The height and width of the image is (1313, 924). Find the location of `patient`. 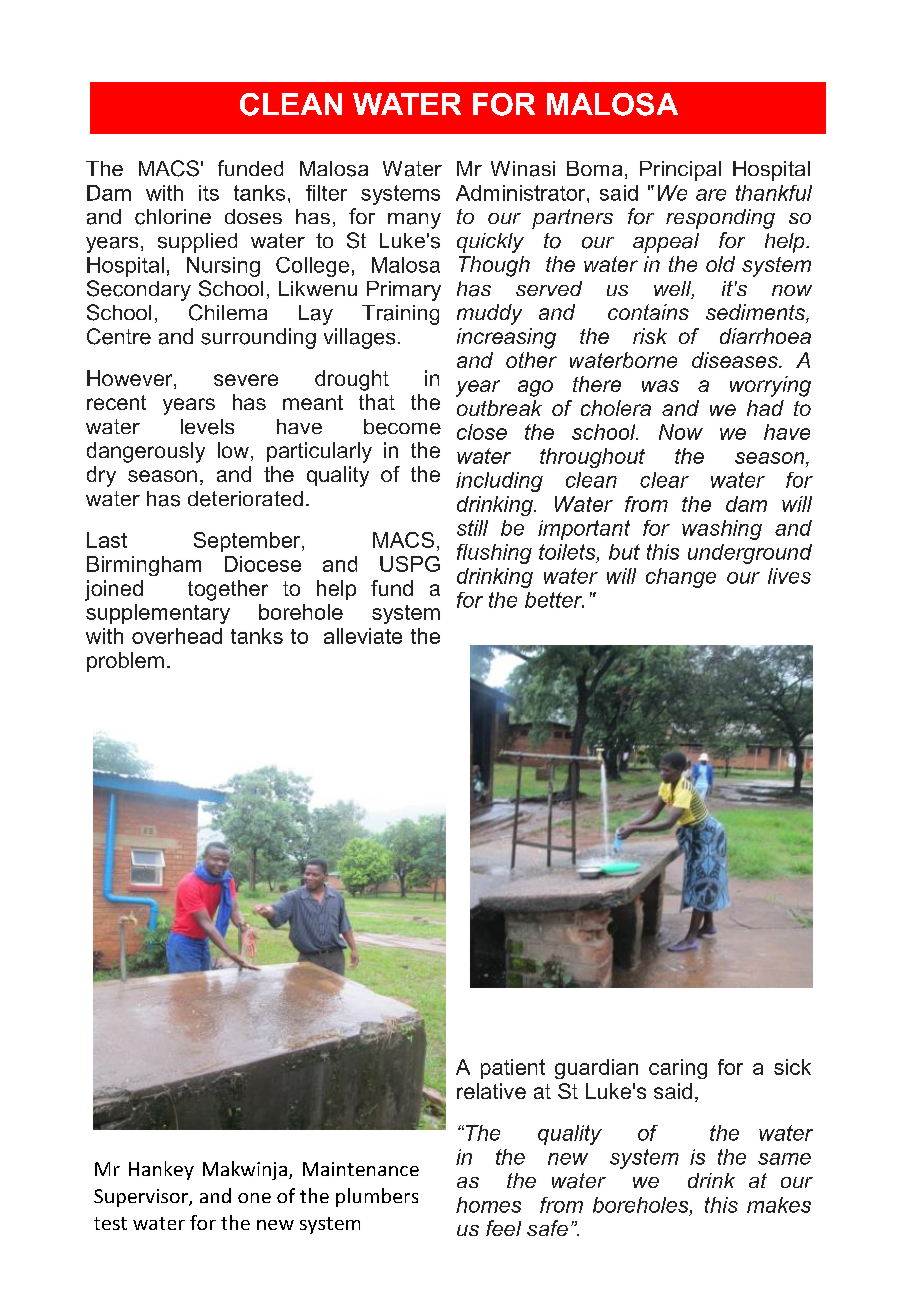

patient is located at coordinates (513, 1069).
